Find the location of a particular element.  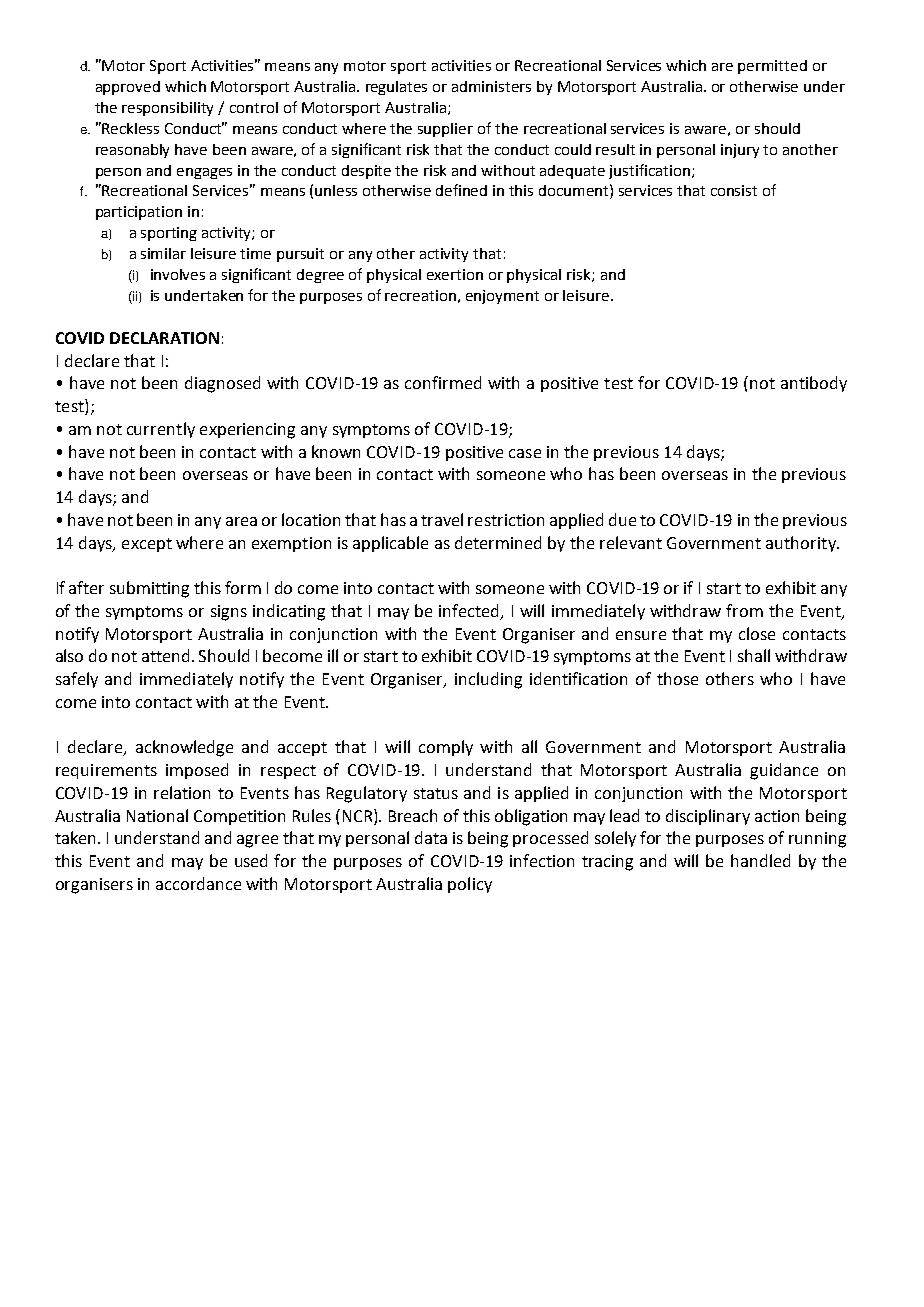

from is located at coordinates (744, 610).
